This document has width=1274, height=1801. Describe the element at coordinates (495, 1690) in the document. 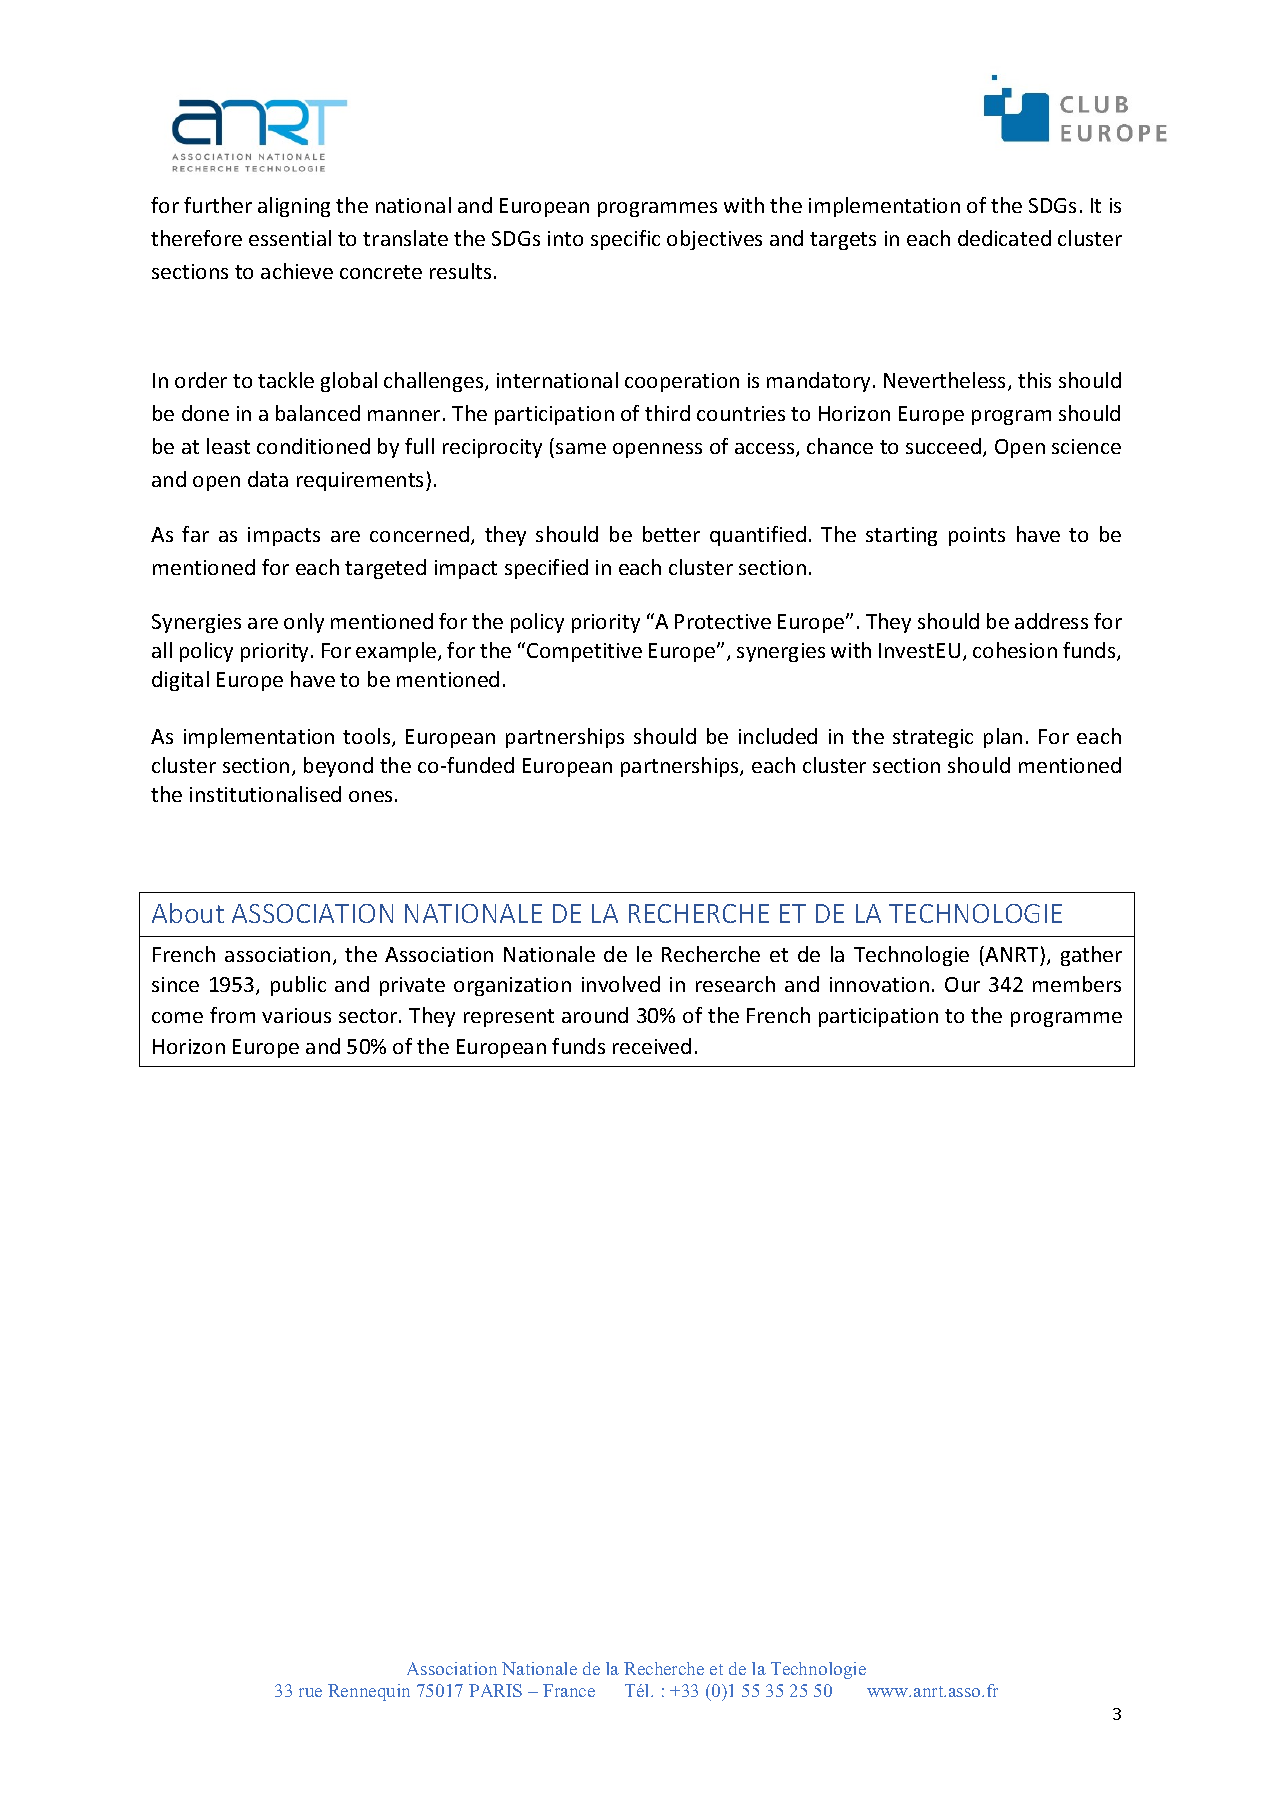

I see `PARIS` at that location.
